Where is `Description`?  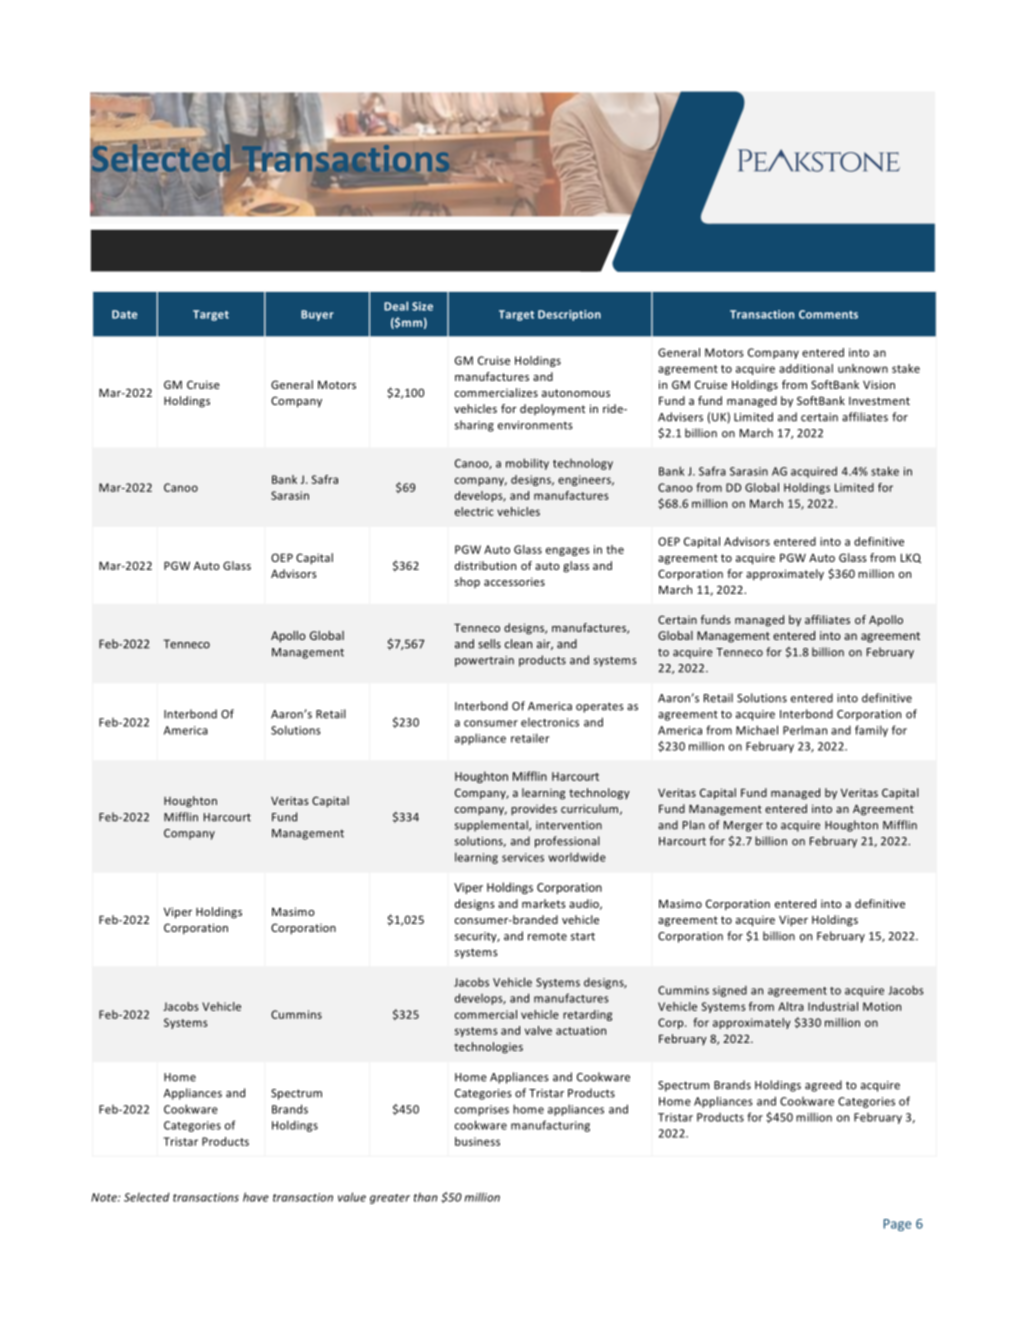 Description is located at coordinates (569, 315).
